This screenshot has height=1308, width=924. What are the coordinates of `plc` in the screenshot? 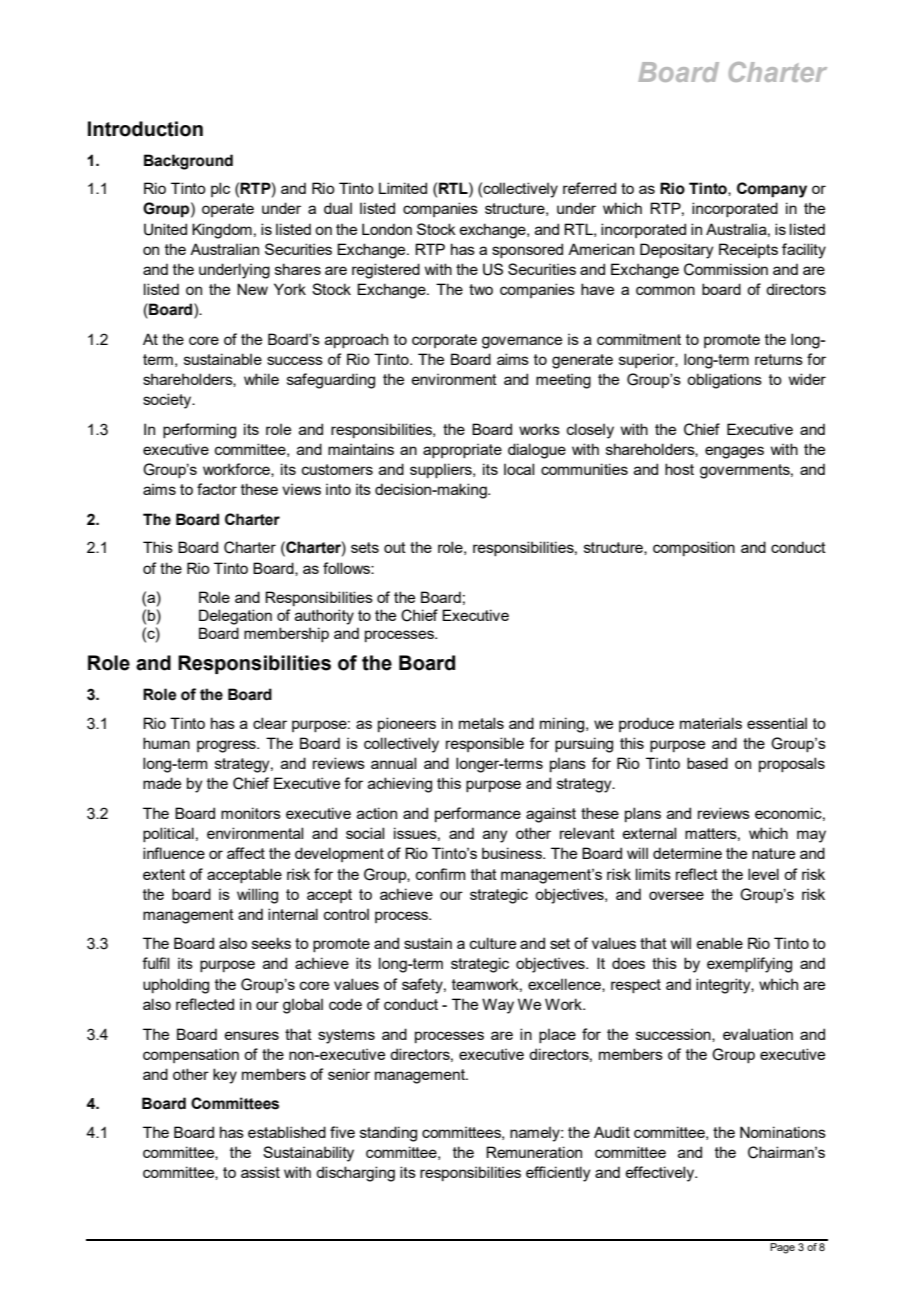 It's located at (220, 189).
